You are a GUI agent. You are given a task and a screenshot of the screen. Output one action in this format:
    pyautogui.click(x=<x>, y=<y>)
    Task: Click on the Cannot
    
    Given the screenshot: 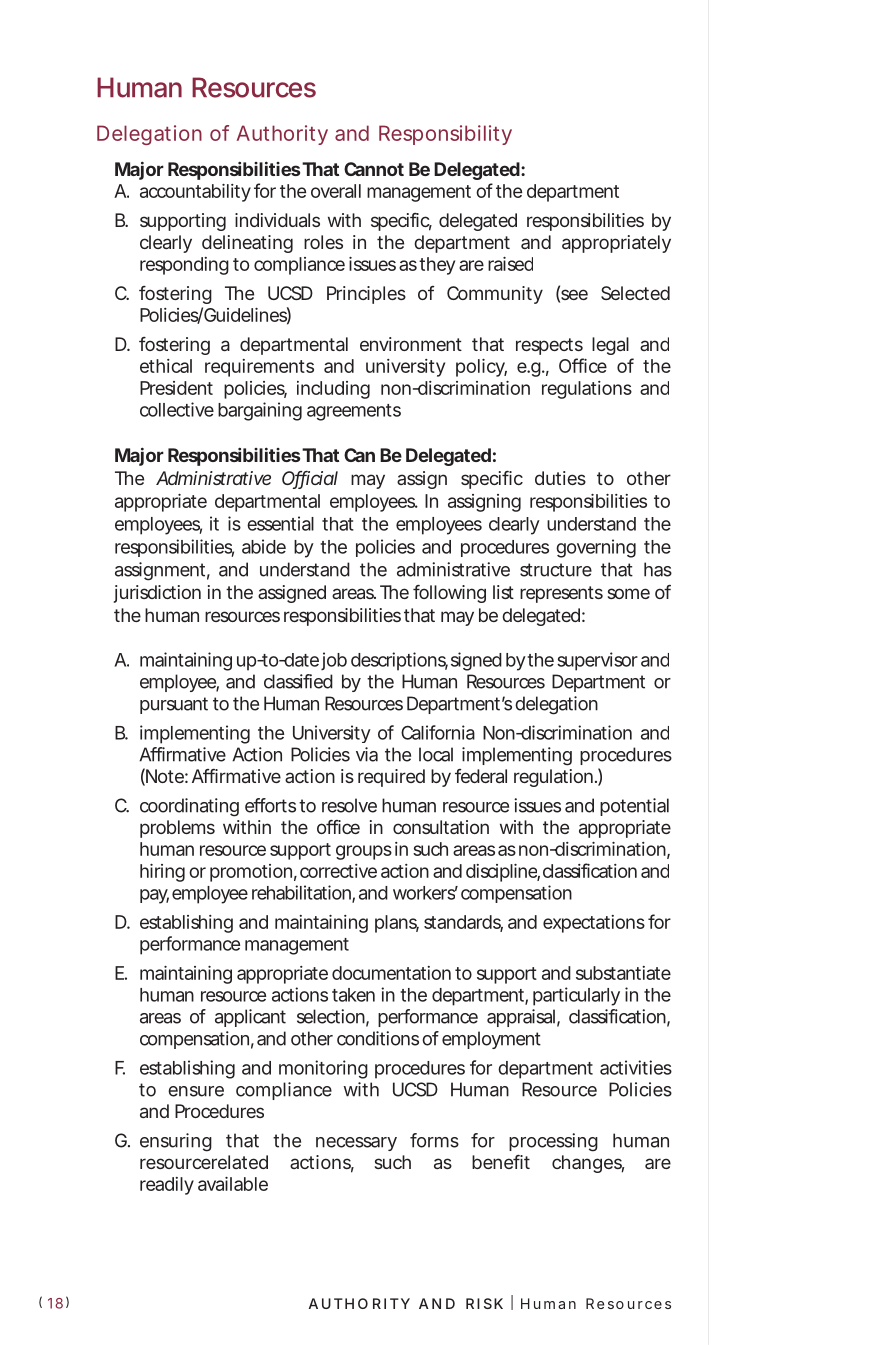 What is the action you would take?
    pyautogui.click(x=374, y=169)
